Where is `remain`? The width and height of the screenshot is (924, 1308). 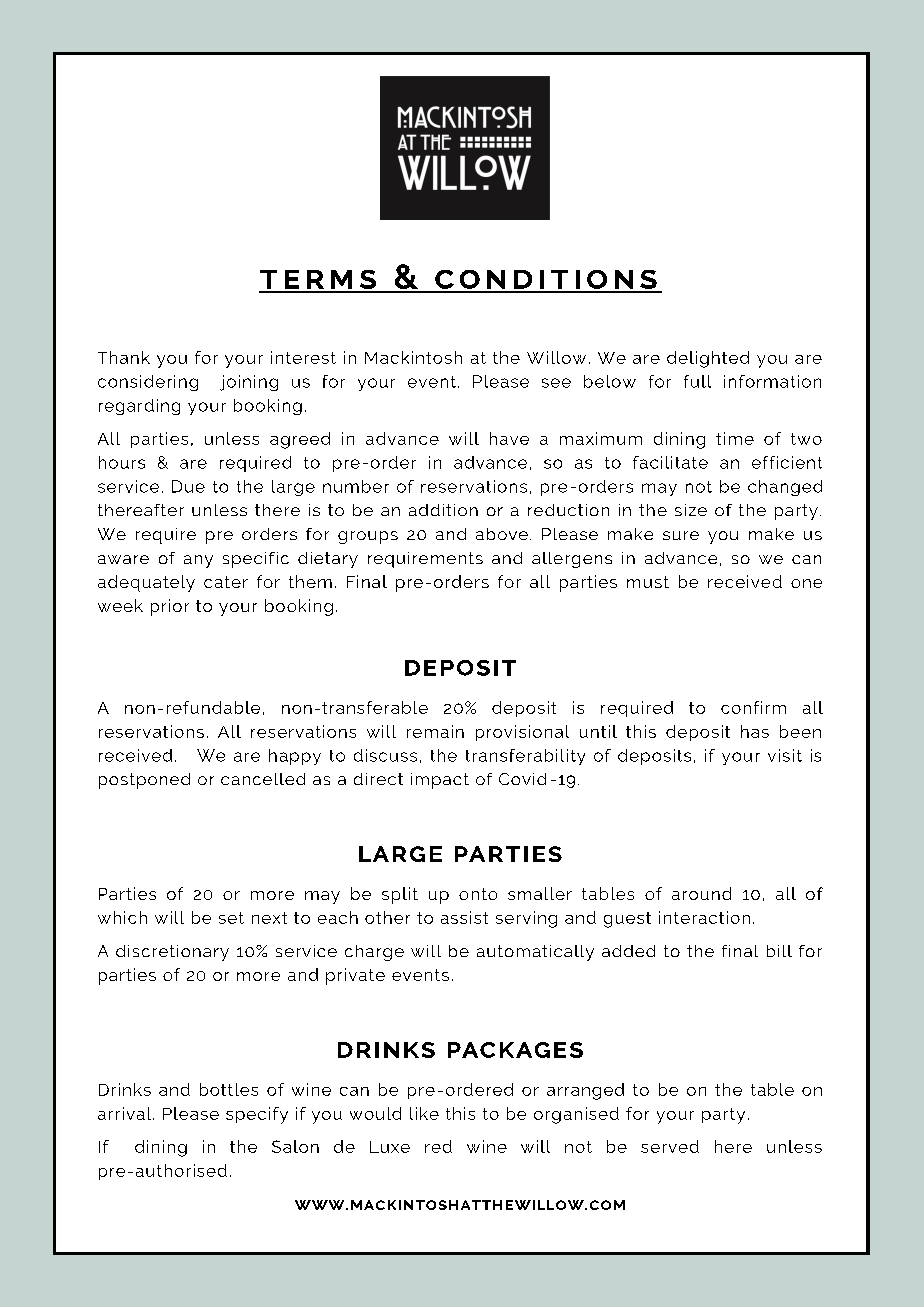
remain is located at coordinates (435, 731).
